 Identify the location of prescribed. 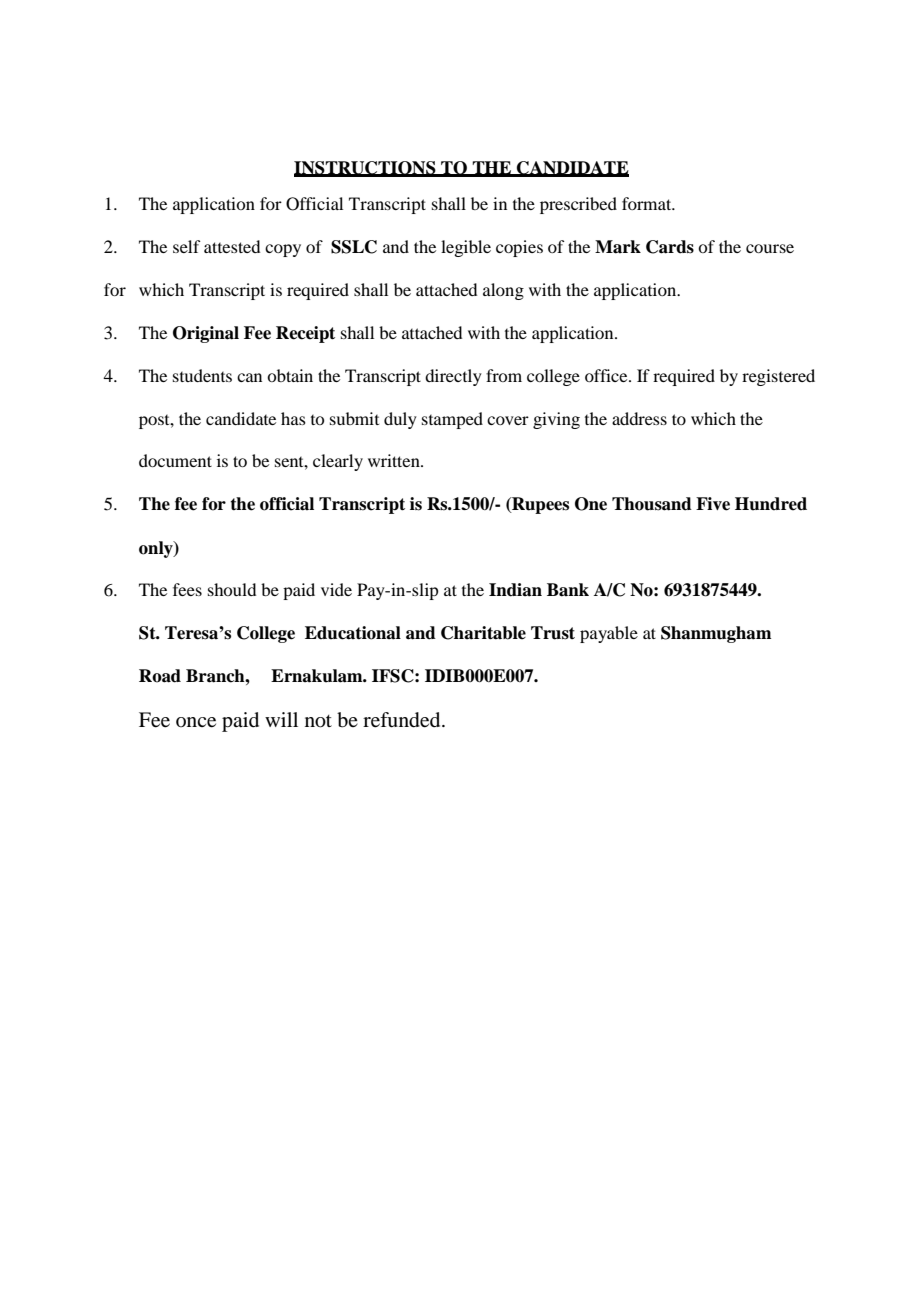
(578, 205).
